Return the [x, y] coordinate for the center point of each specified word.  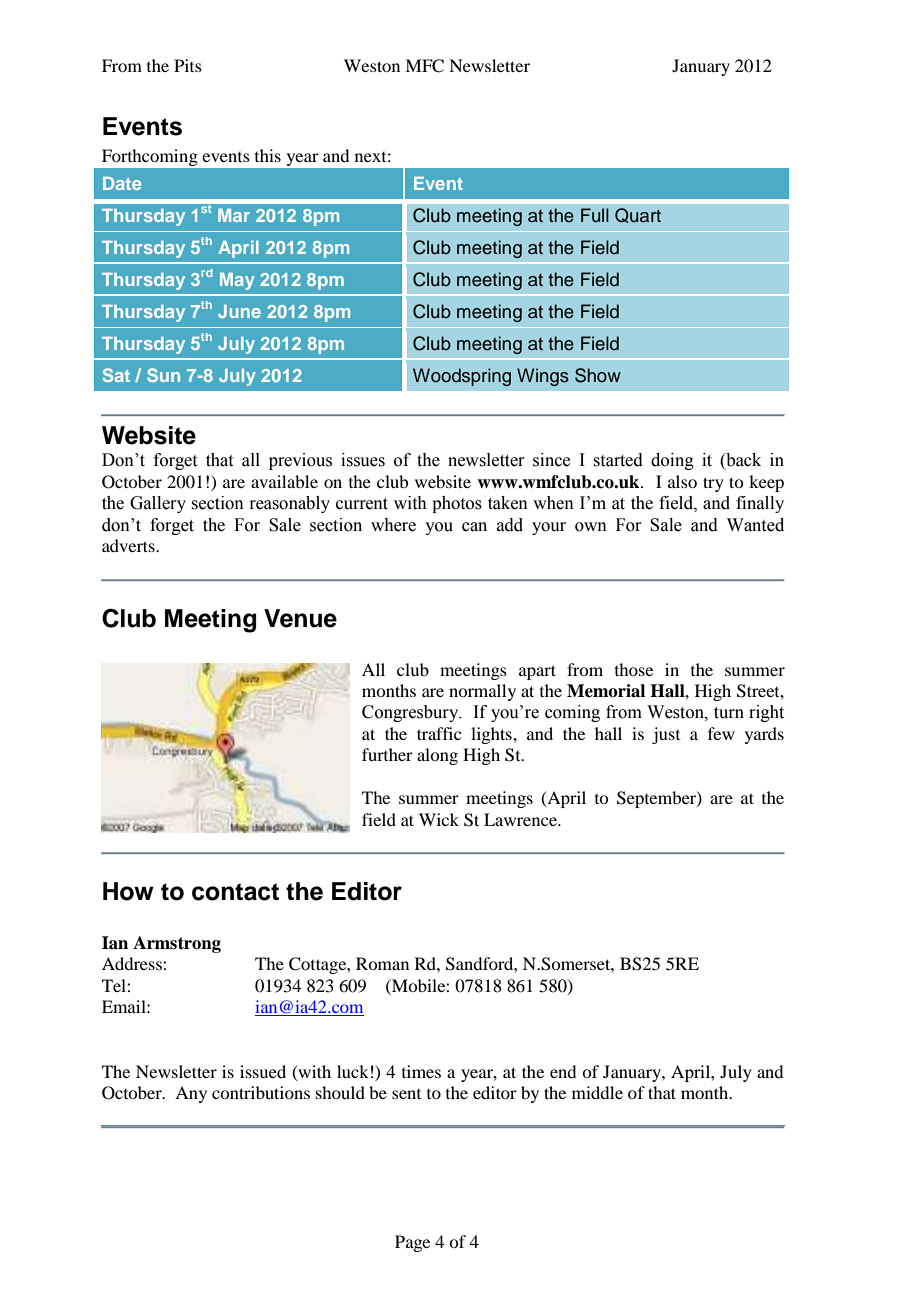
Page [412, 1243]
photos [457, 504]
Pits [188, 65]
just [666, 735]
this [268, 155]
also [682, 481]
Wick [439, 819]
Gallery [158, 504]
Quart [638, 215]
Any [191, 1094]
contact [235, 892]
